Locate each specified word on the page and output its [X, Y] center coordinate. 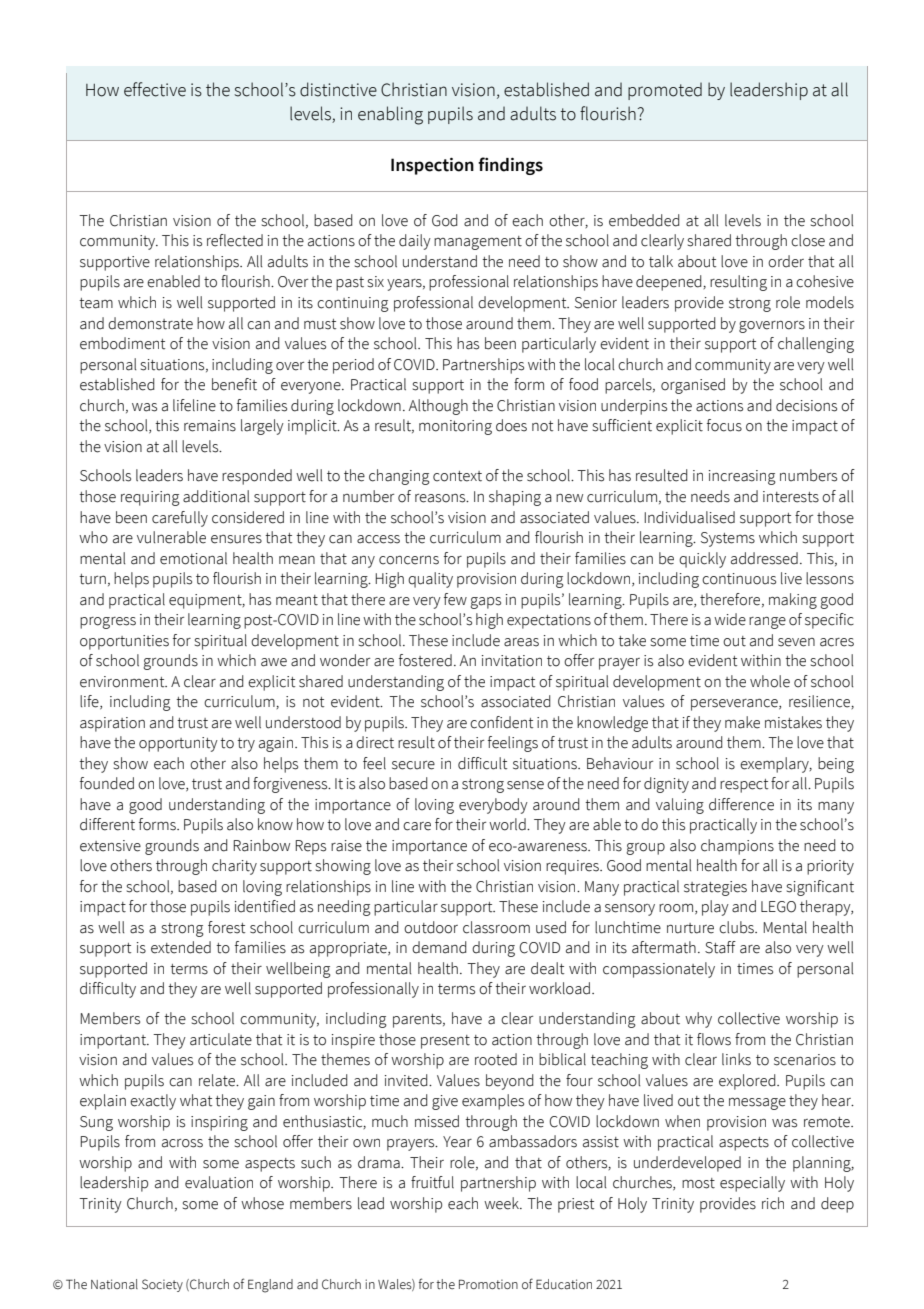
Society [162, 1285]
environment [123, 682]
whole [770, 681]
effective [155, 89]
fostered [425, 660]
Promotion [488, 1284]
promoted [665, 91]
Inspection [432, 166]
